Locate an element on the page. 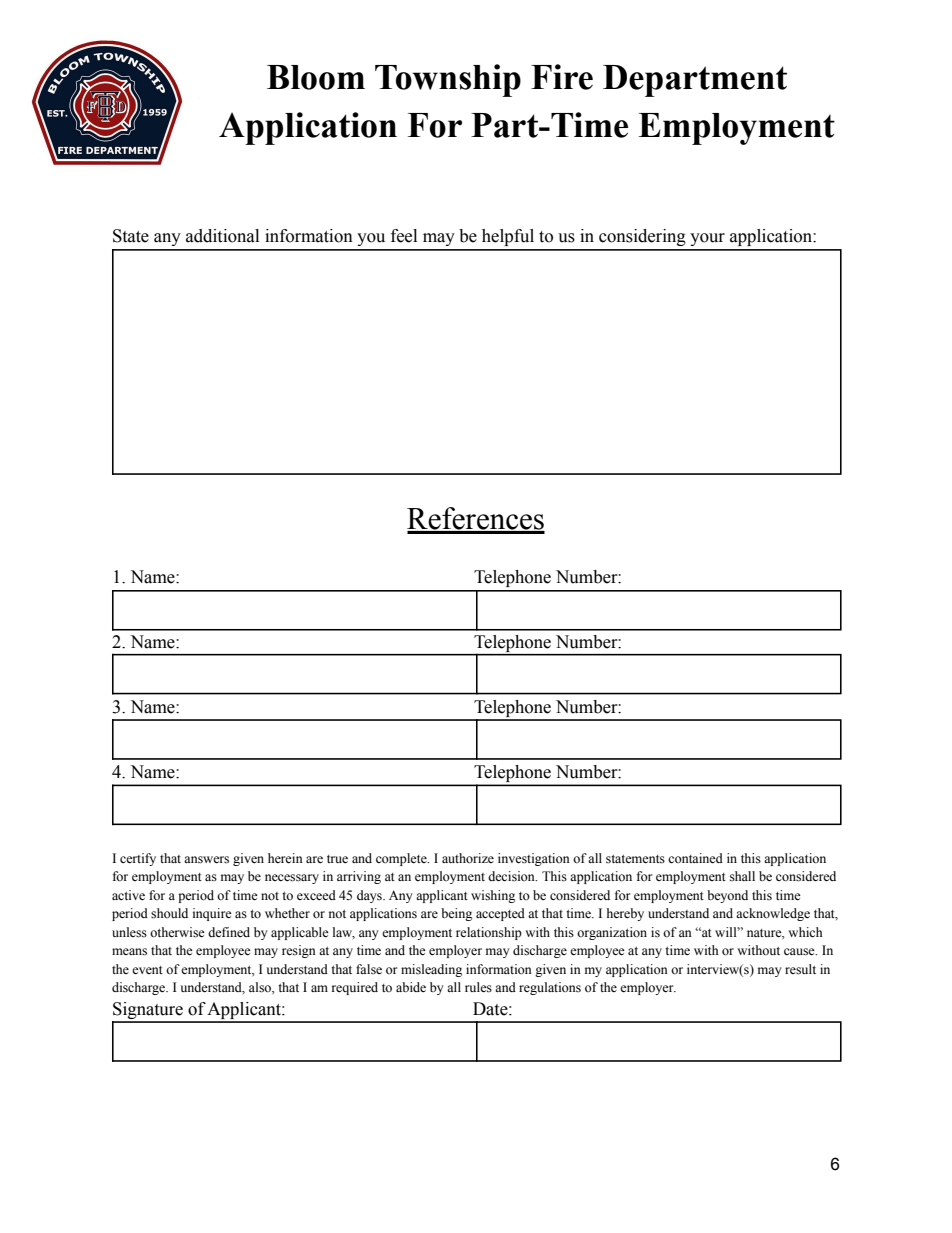  authorize is located at coordinates (468, 858).
